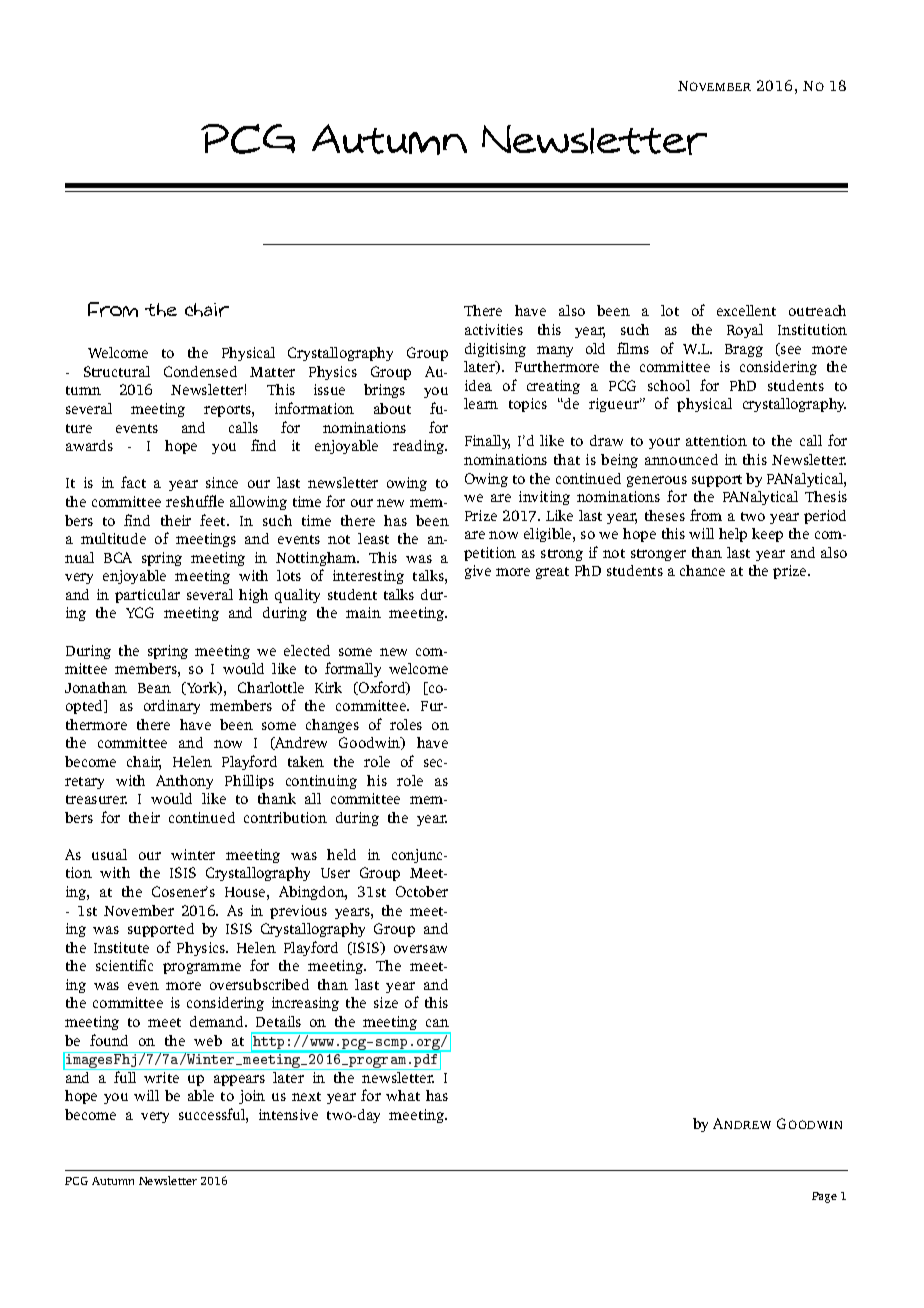 The image size is (924, 1308). What do you see at coordinates (745, 331) in the screenshot?
I see `Royal` at bounding box center [745, 331].
